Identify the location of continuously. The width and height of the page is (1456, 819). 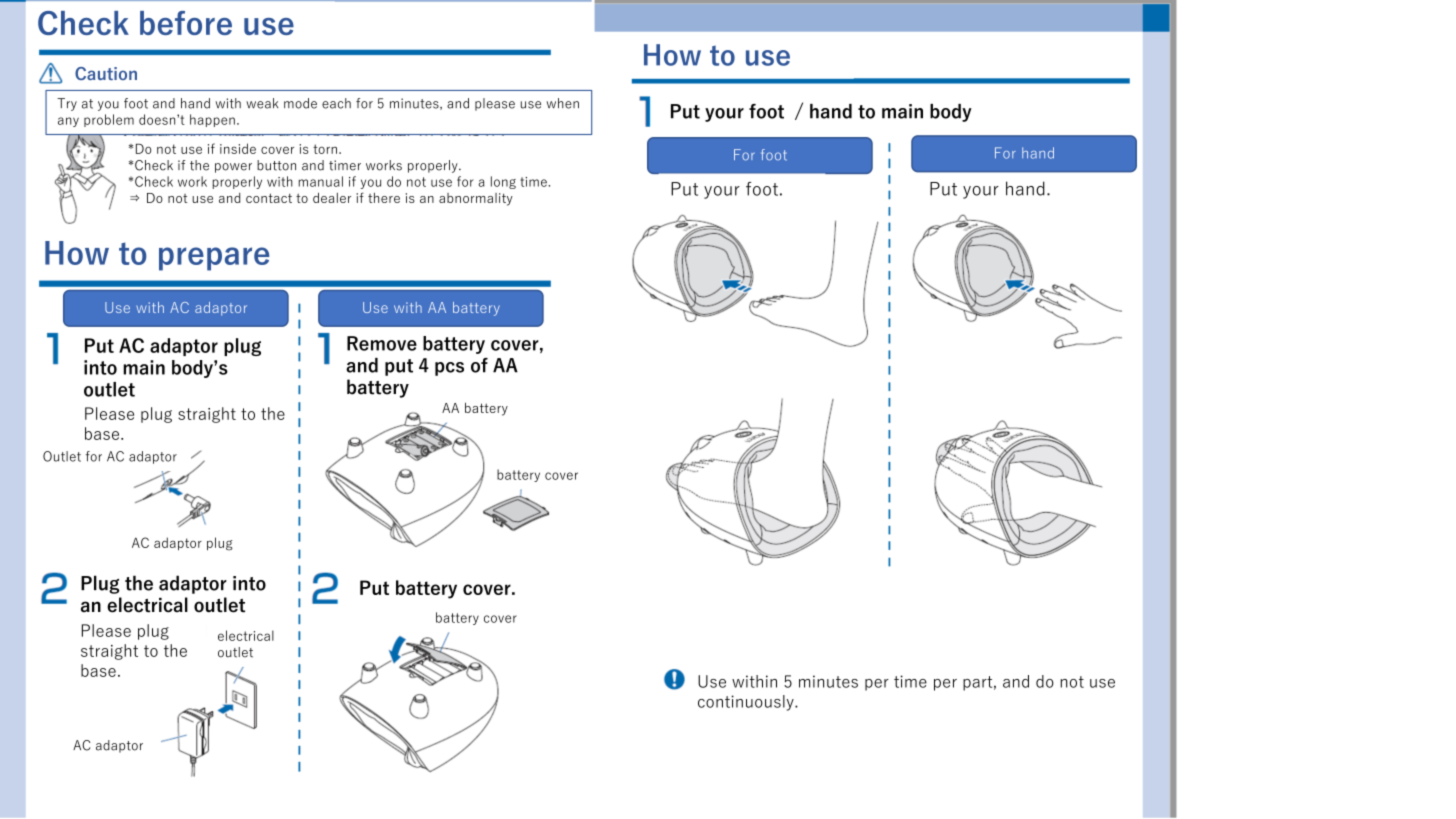
(747, 703).
